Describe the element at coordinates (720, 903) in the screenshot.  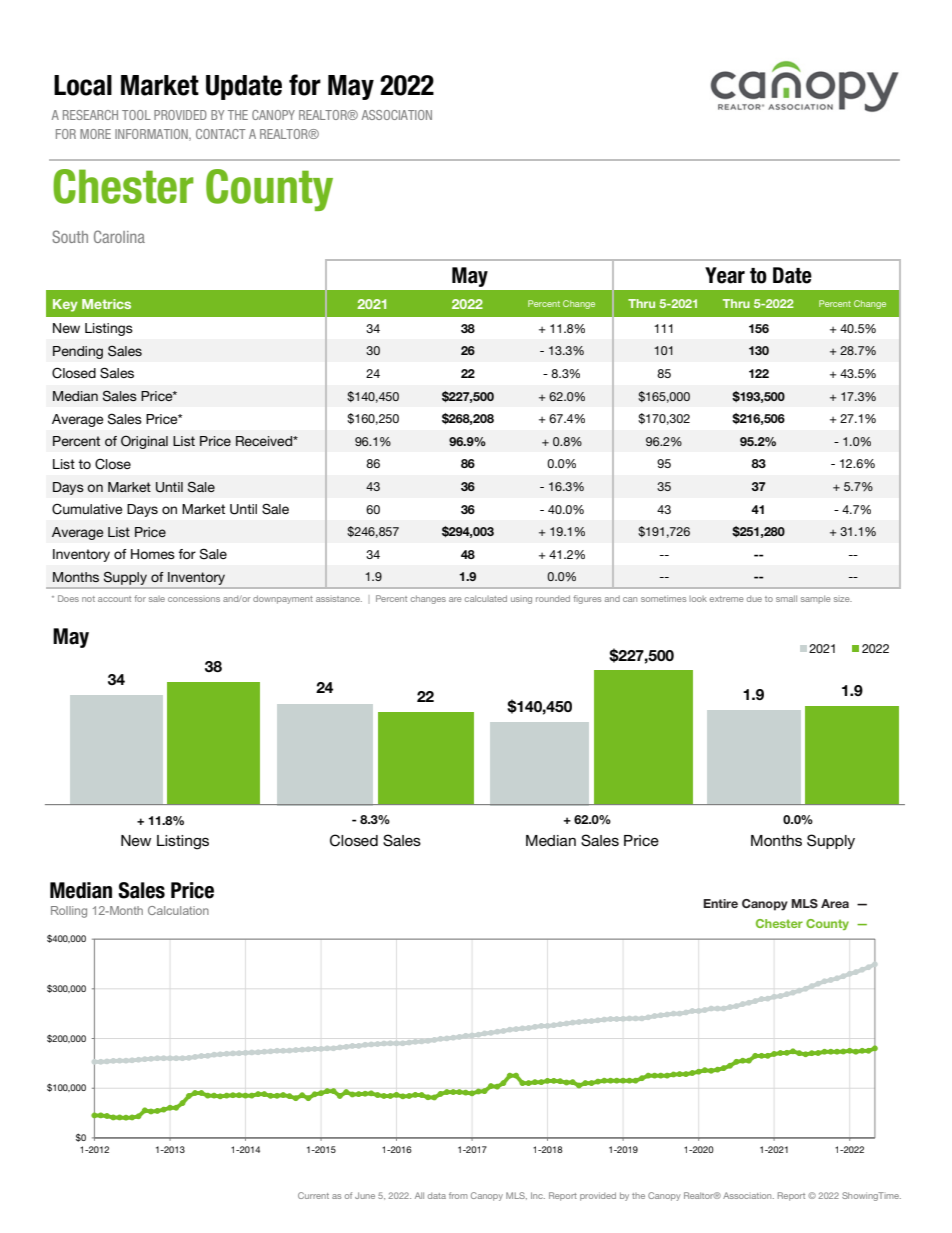
I see `Entire` at that location.
